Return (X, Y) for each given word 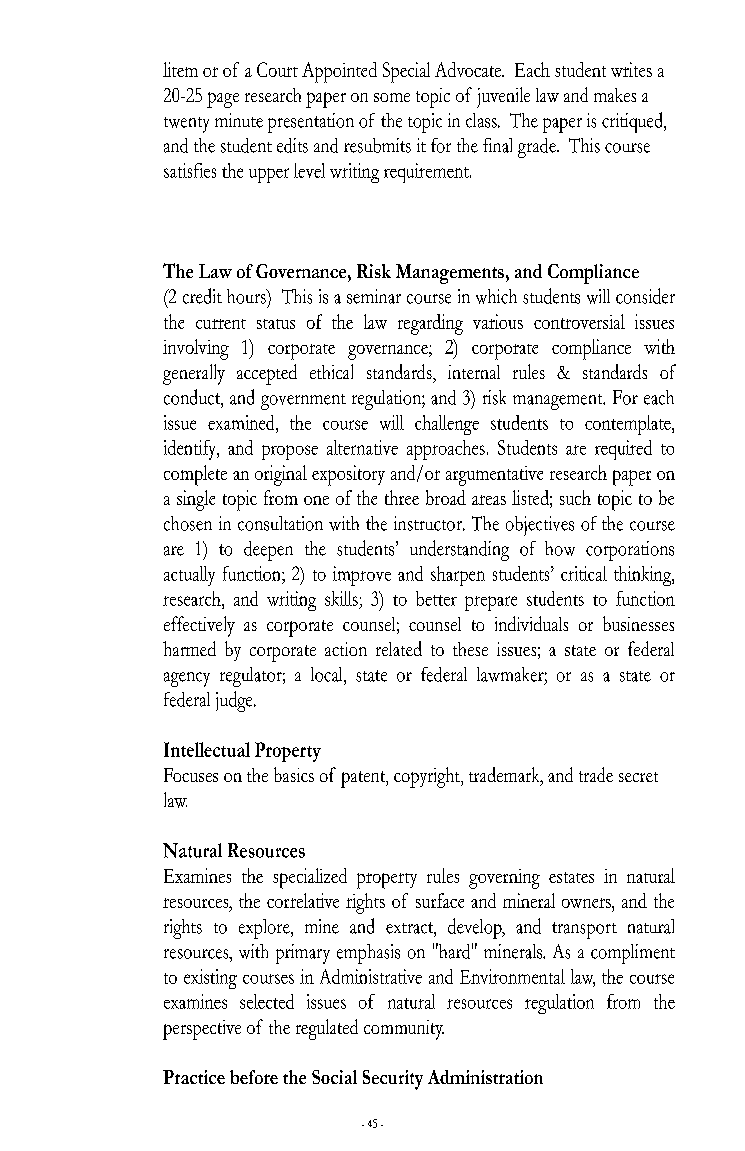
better (436, 598)
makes (615, 95)
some (392, 97)
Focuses (191, 775)
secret (638, 777)
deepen (268, 551)
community (404, 1030)
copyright (428, 777)
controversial (579, 321)
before (254, 1077)
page (223, 100)
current (221, 324)
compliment (633, 954)
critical (584, 573)
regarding (430, 324)
